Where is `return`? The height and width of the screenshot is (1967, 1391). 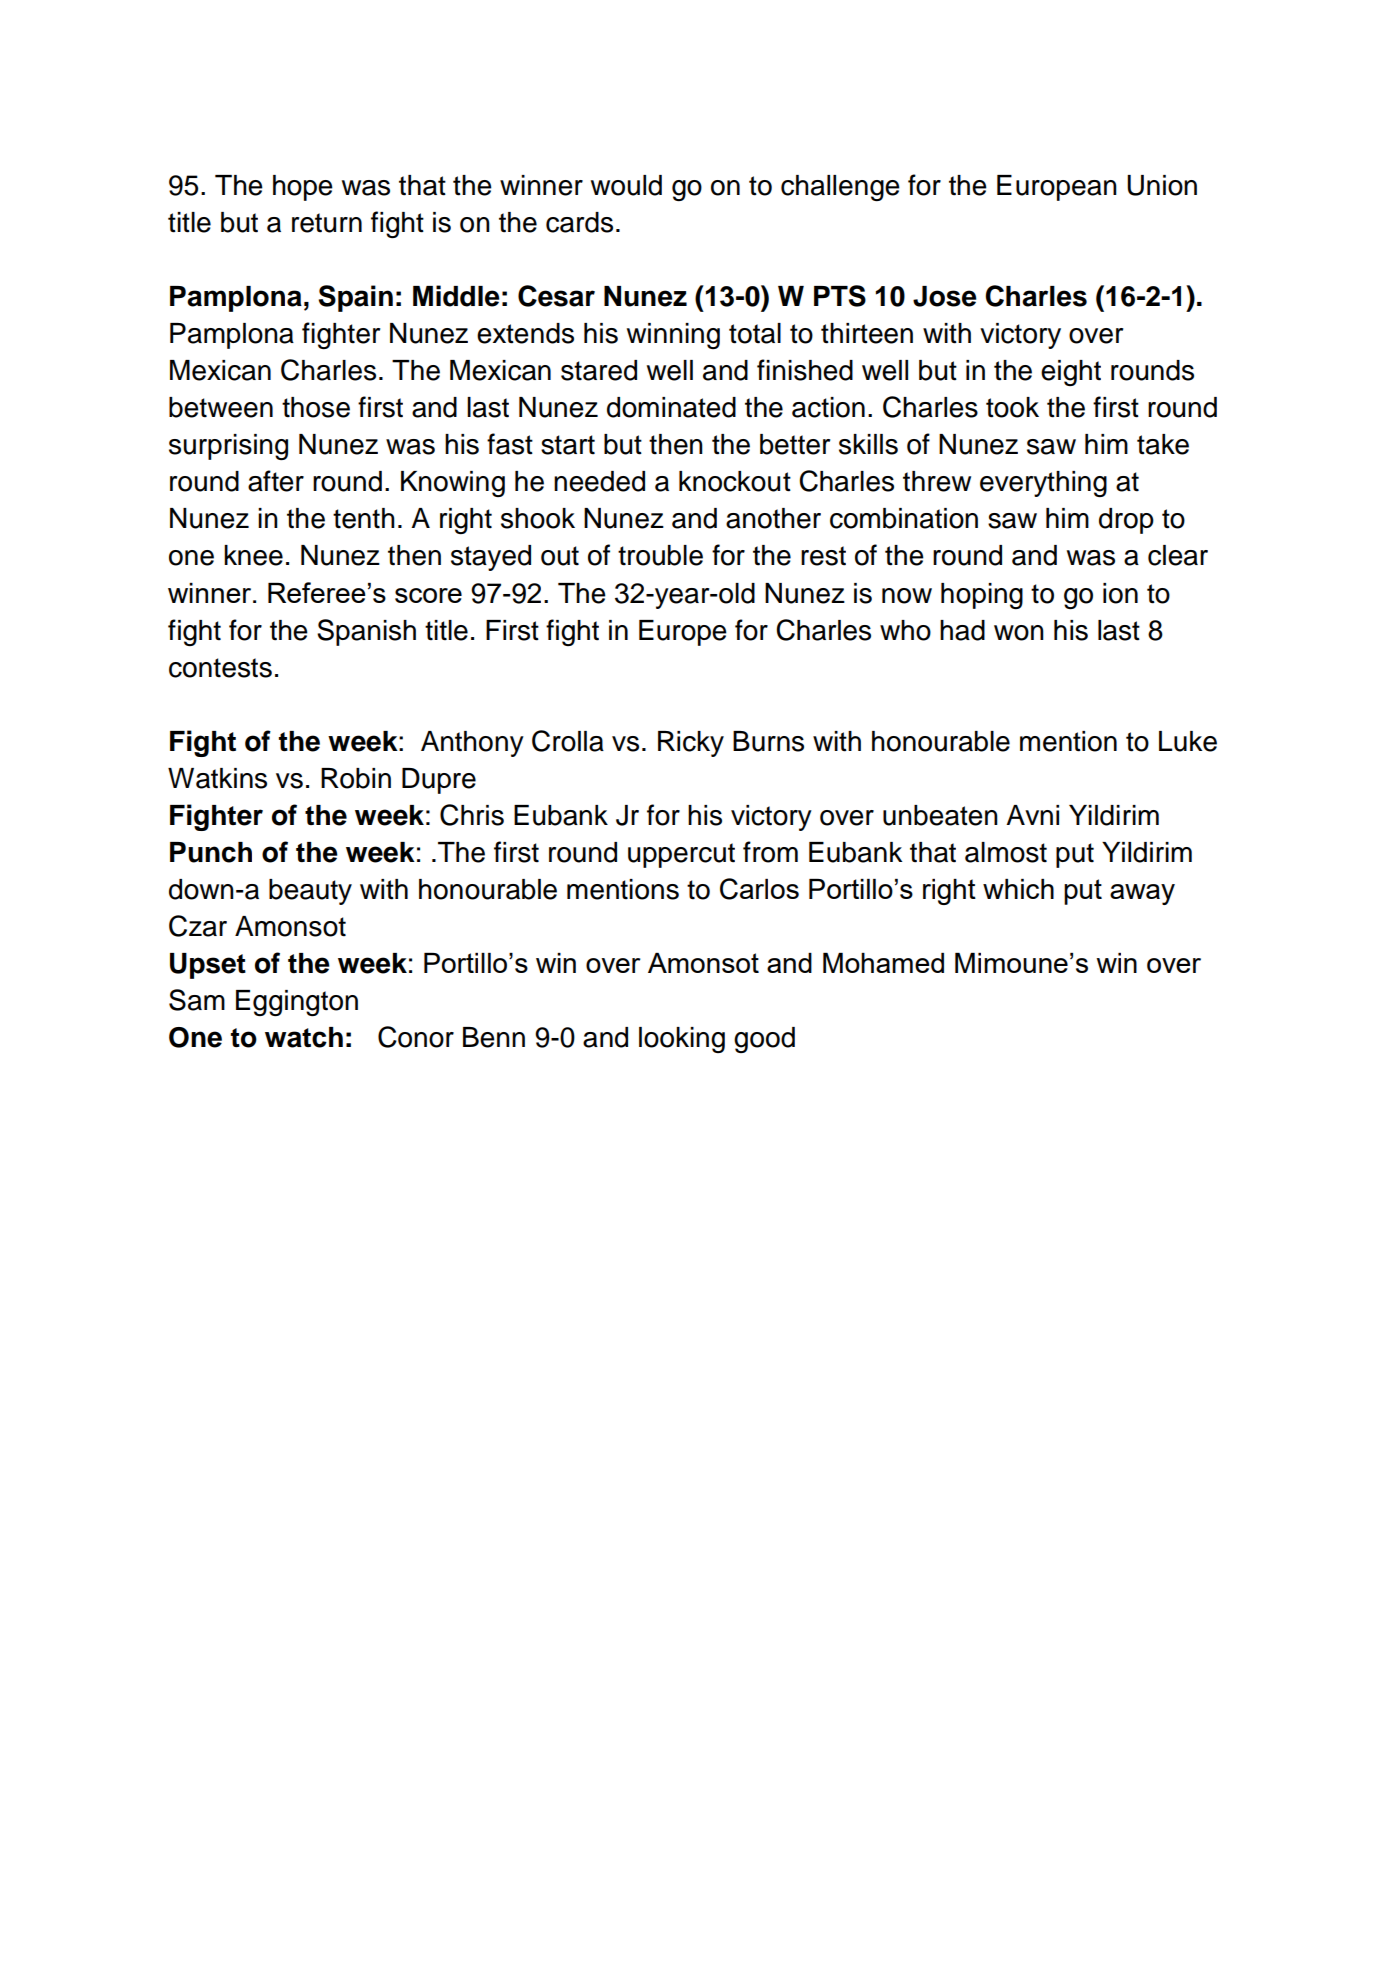 return is located at coordinates (327, 223).
